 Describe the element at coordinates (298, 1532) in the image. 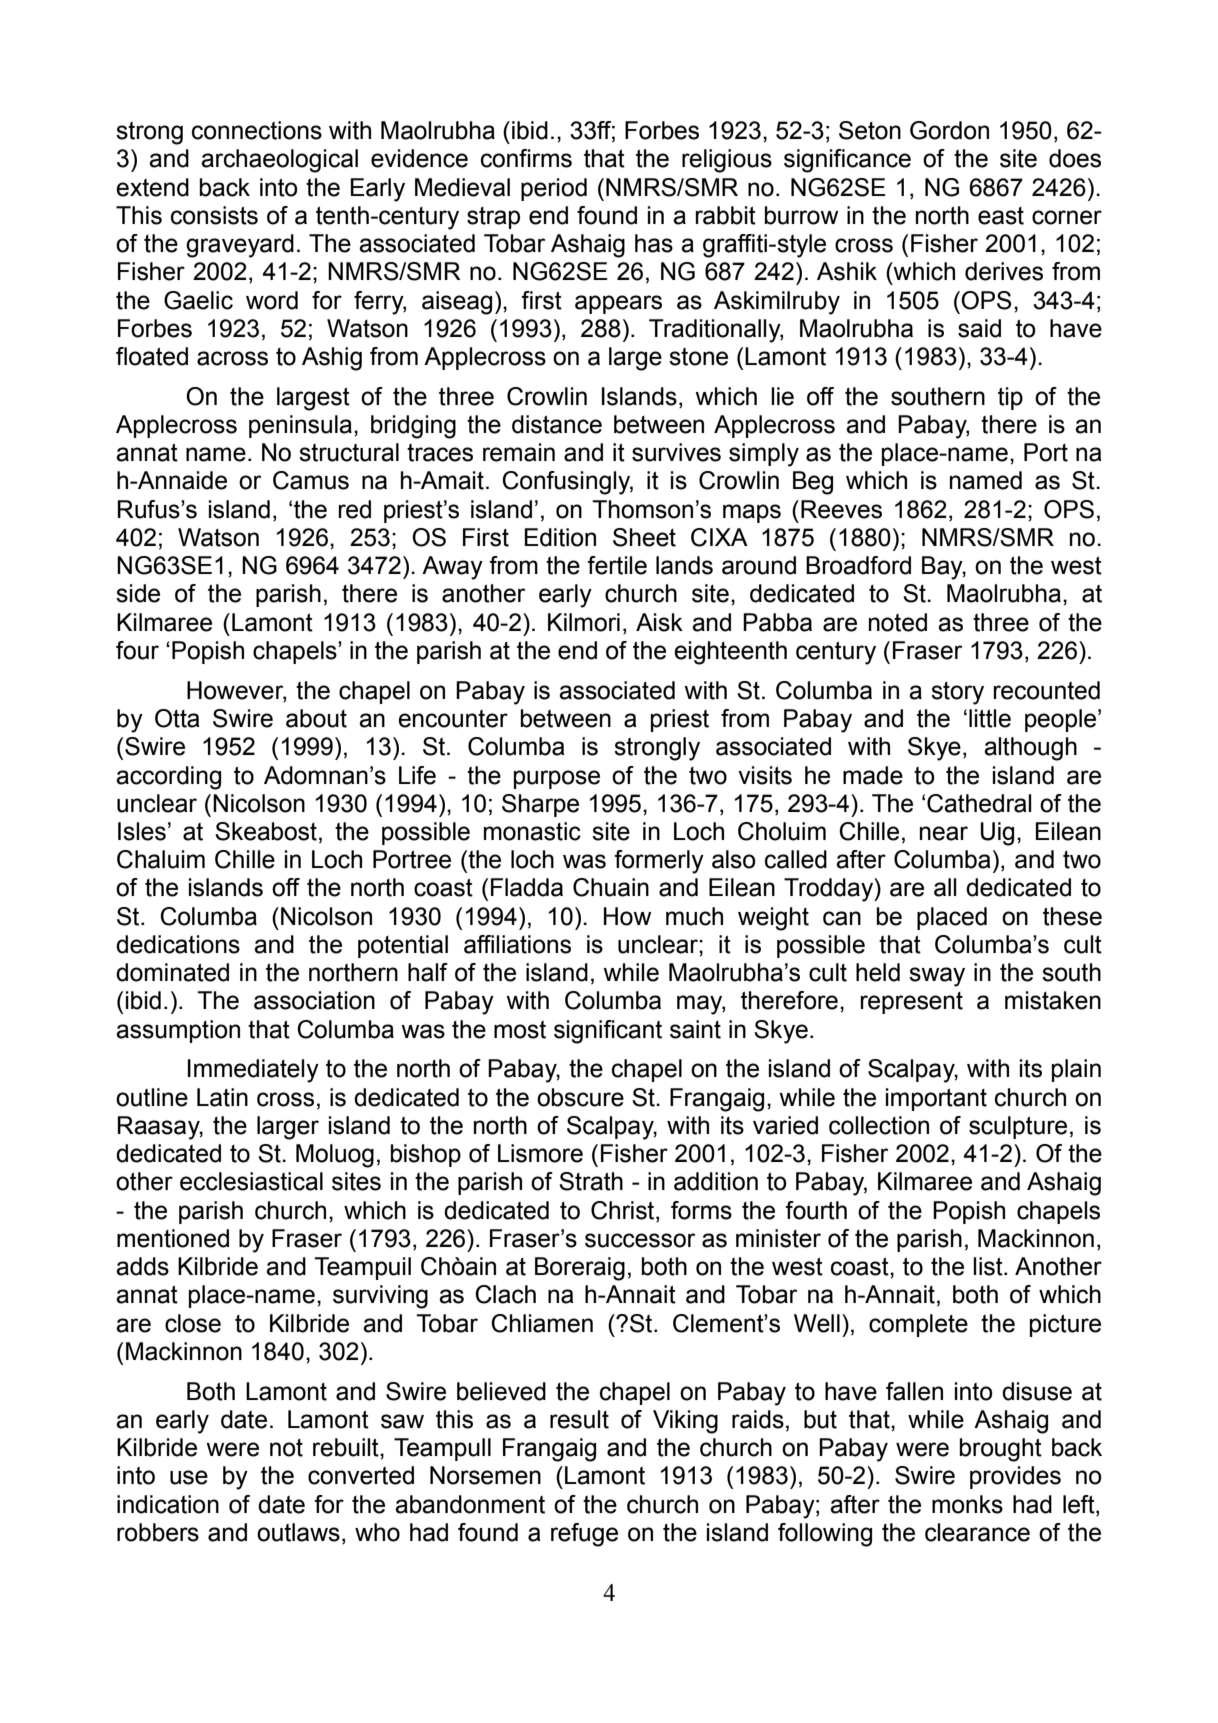

I see `outlaws` at that location.
